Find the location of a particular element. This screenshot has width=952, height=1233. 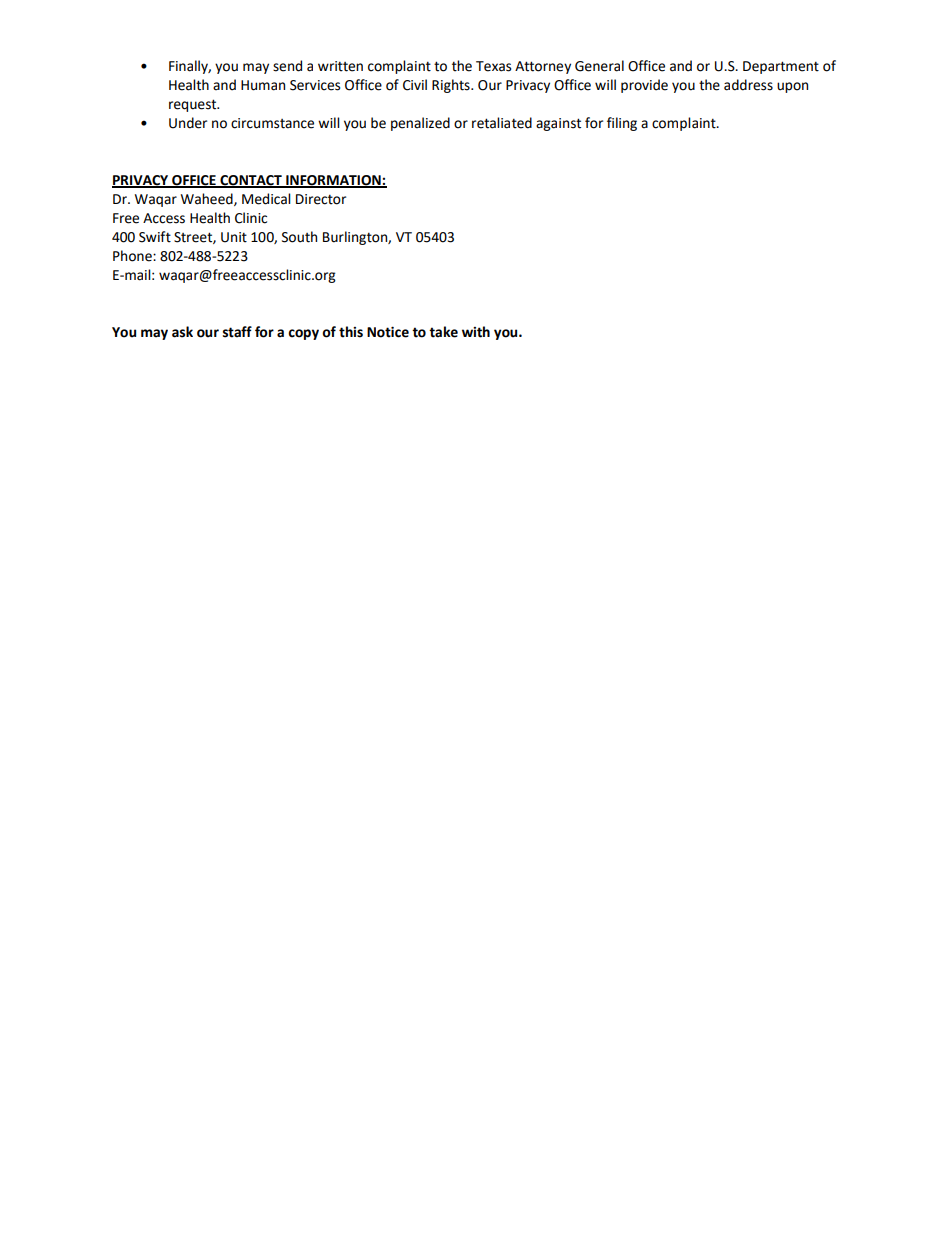

take is located at coordinates (443, 332).
